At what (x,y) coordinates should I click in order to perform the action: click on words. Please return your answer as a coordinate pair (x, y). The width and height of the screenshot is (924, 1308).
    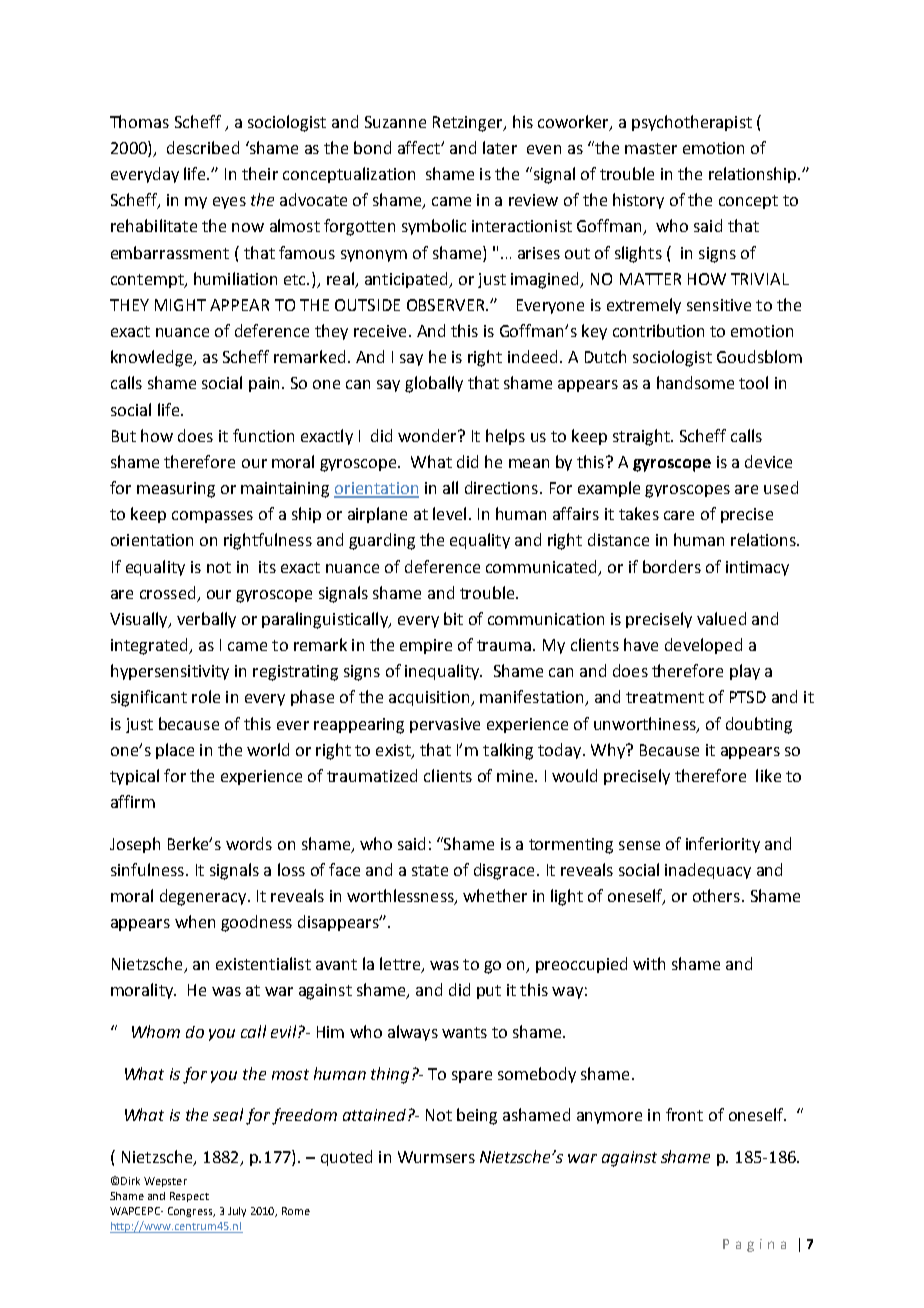
    Looking at the image, I should click on (249, 843).
